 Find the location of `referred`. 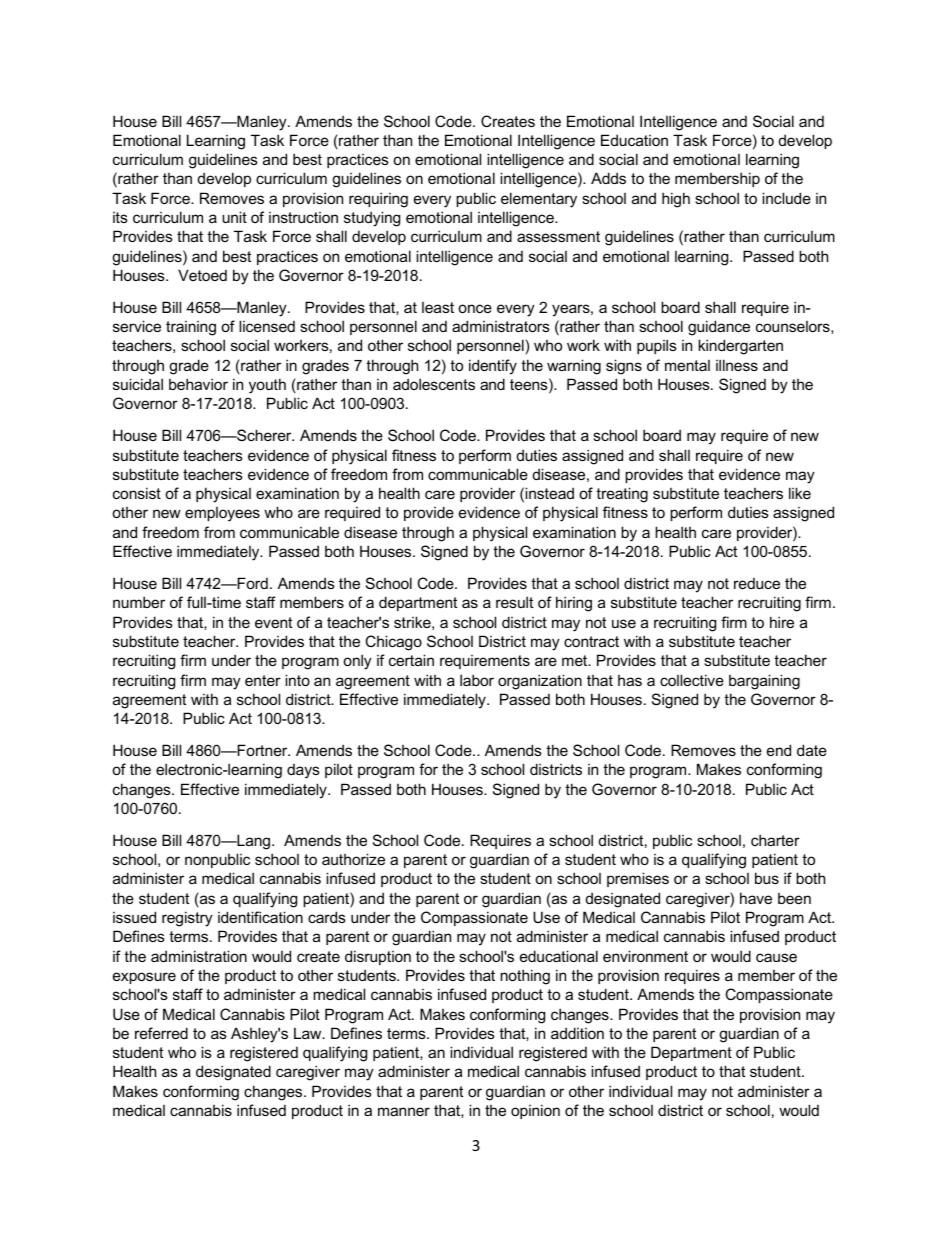

referred is located at coordinates (161, 1033).
